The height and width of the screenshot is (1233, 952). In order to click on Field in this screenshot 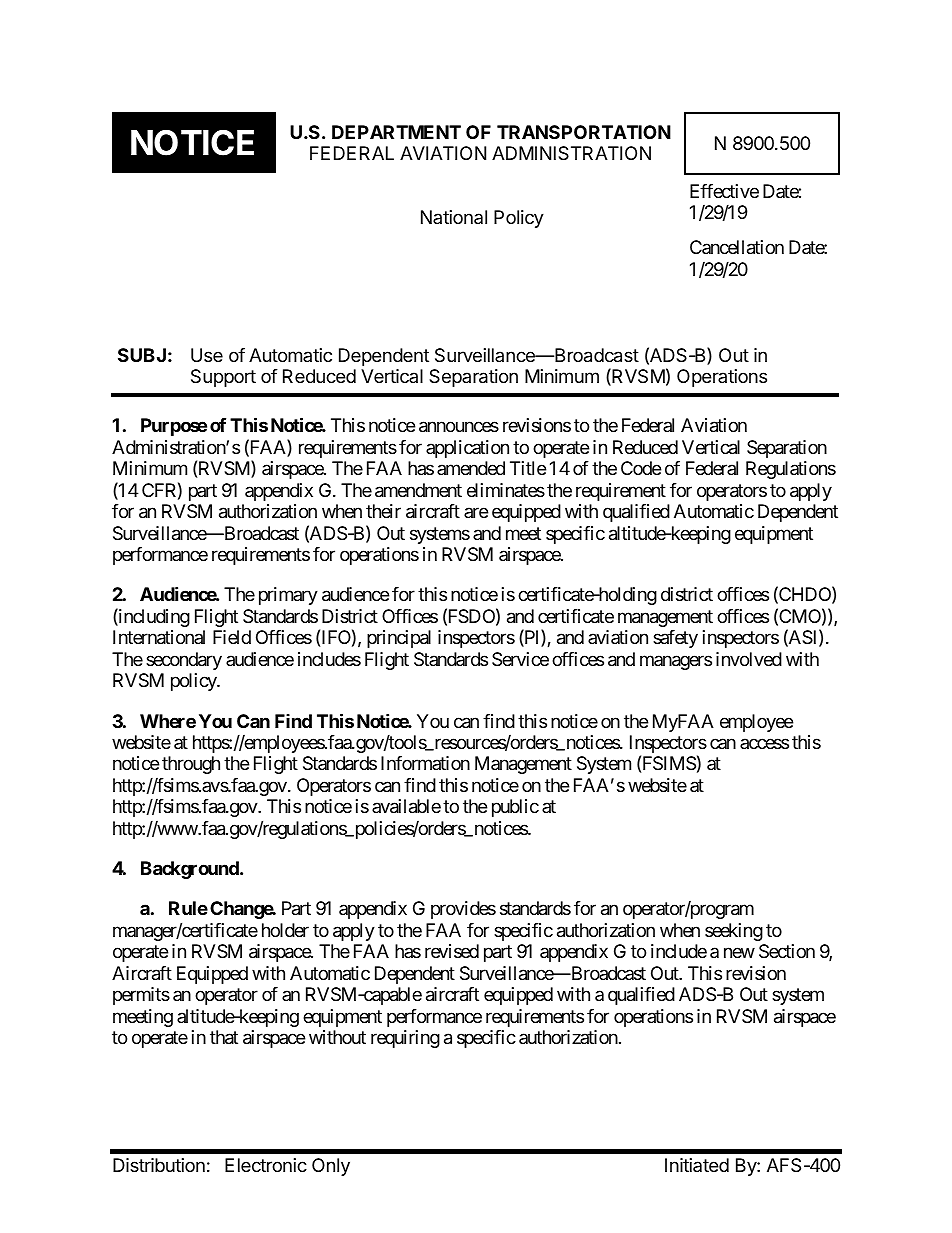, I will do `click(232, 637)`.
